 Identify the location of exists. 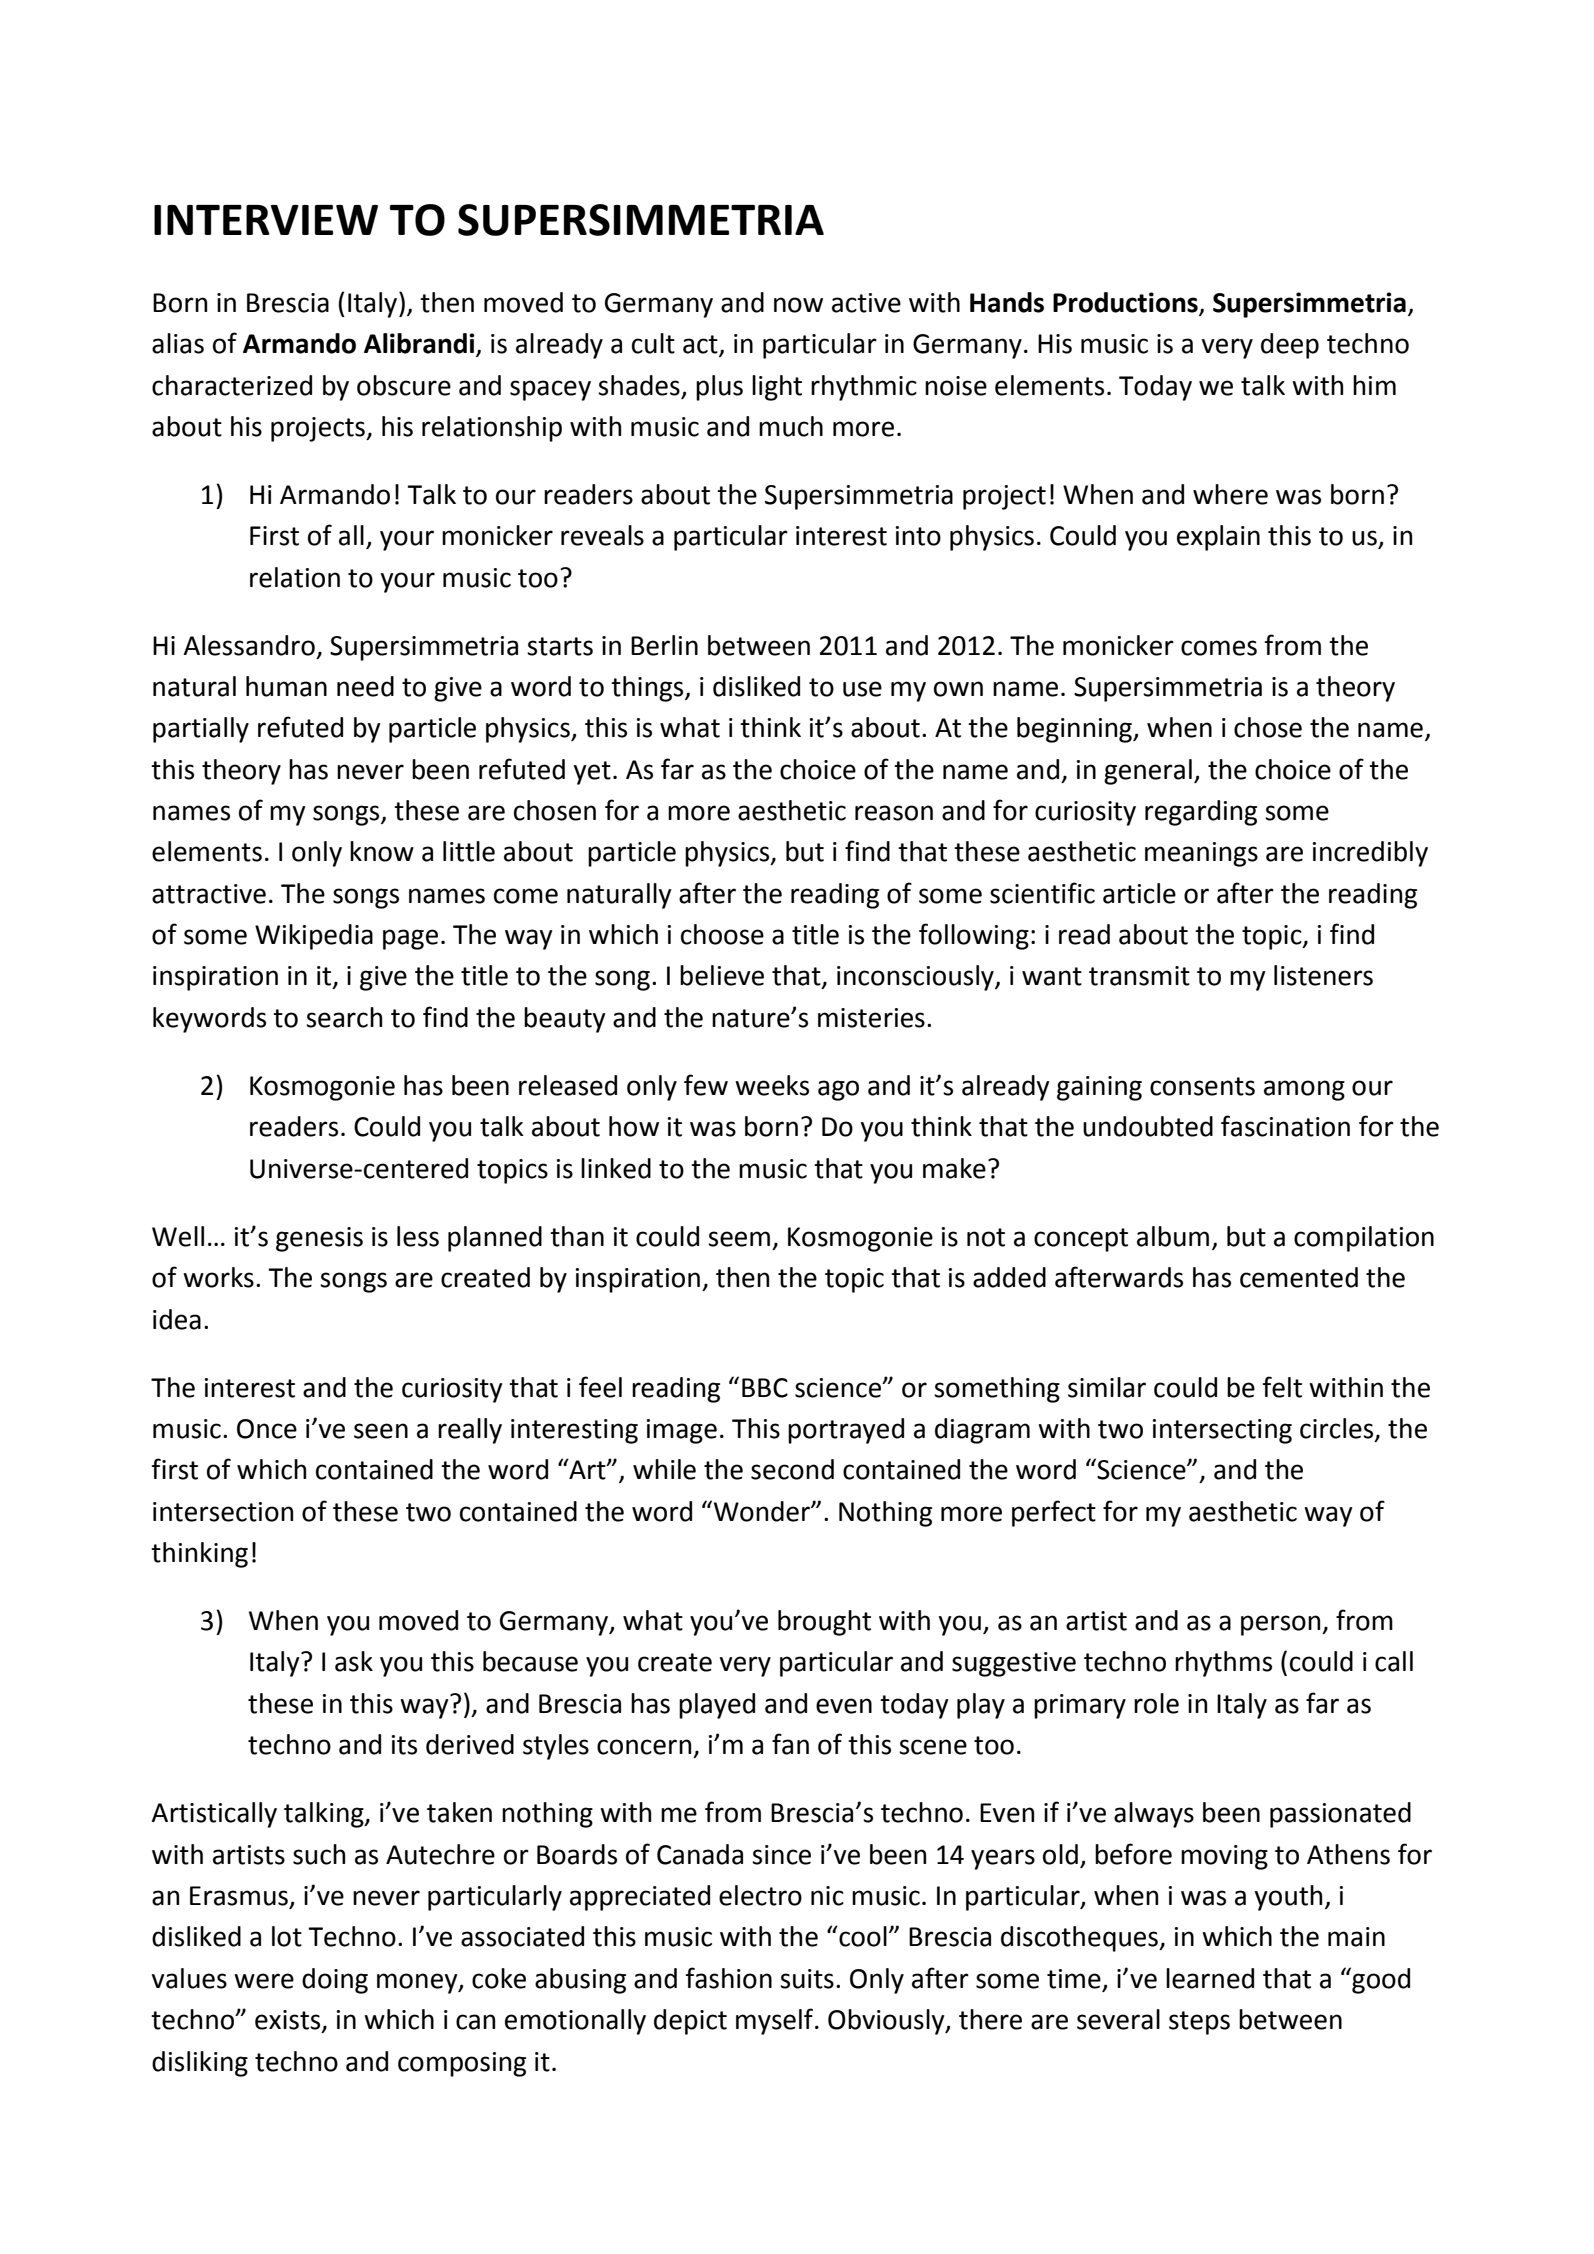
(289, 2021).
